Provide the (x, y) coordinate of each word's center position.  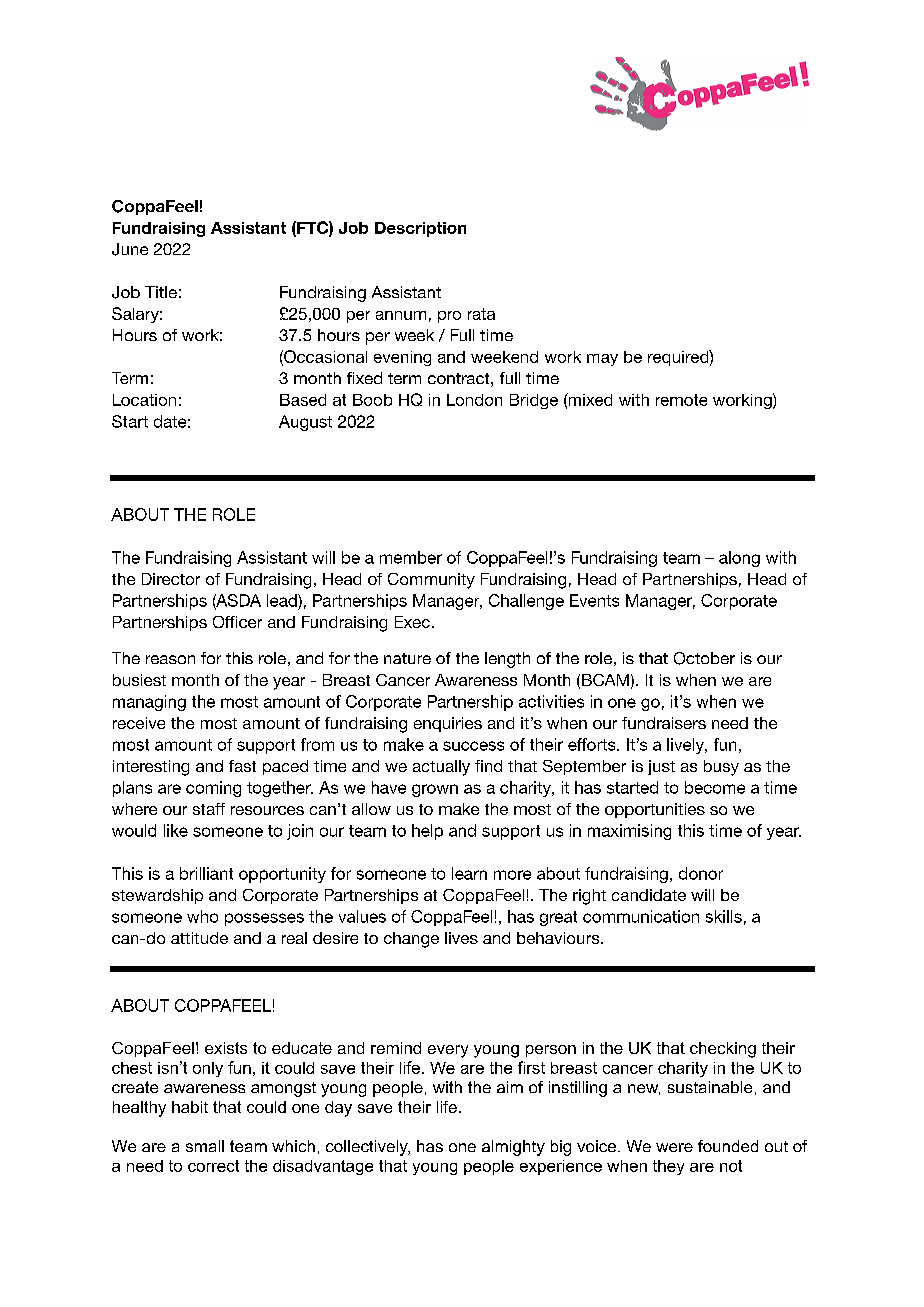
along (739, 559)
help (427, 832)
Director (171, 579)
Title (161, 292)
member (411, 557)
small (205, 1146)
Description (420, 229)
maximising (629, 832)
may (602, 360)
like (176, 830)
